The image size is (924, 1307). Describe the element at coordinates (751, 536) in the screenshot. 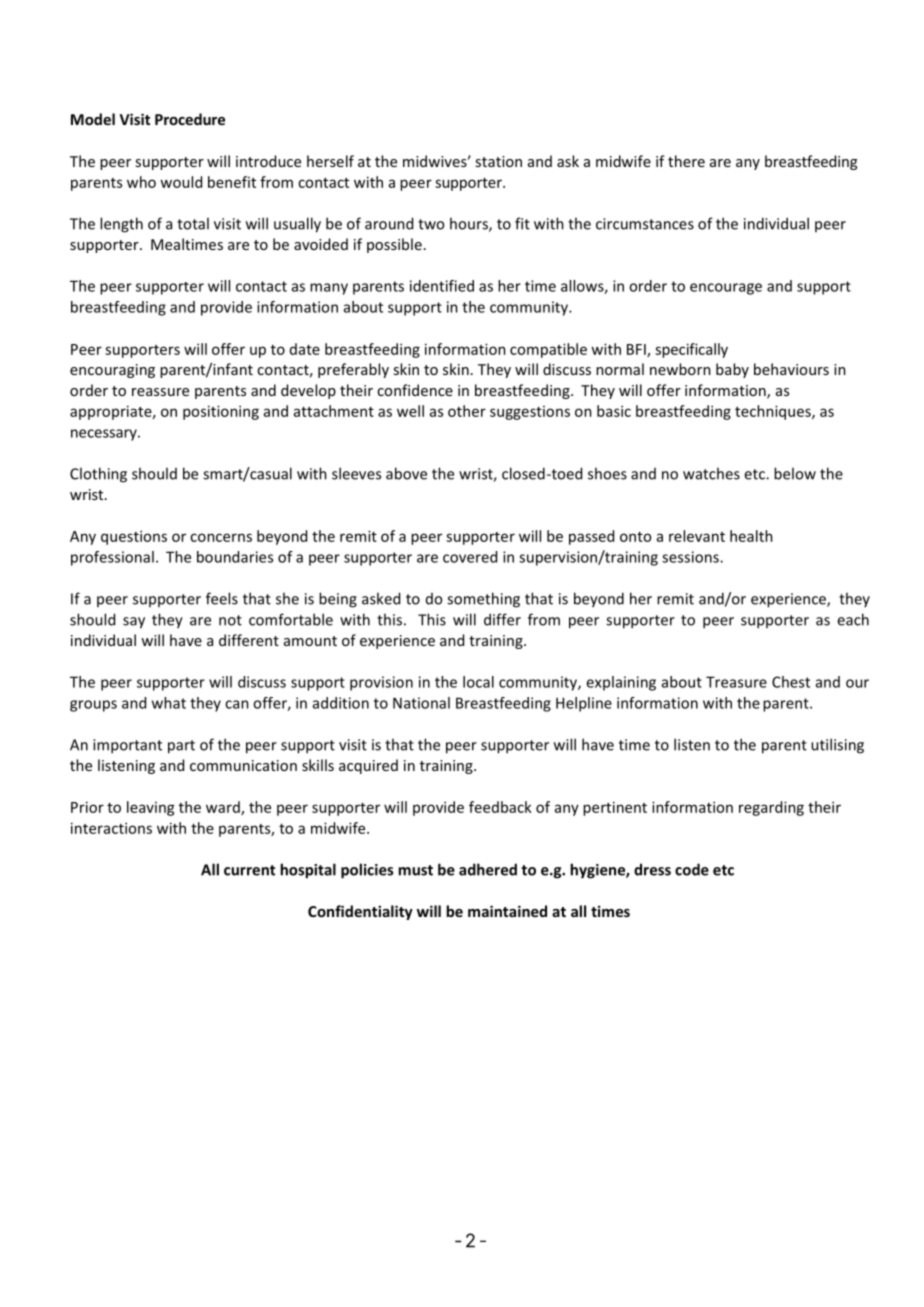

I see `health` at that location.
